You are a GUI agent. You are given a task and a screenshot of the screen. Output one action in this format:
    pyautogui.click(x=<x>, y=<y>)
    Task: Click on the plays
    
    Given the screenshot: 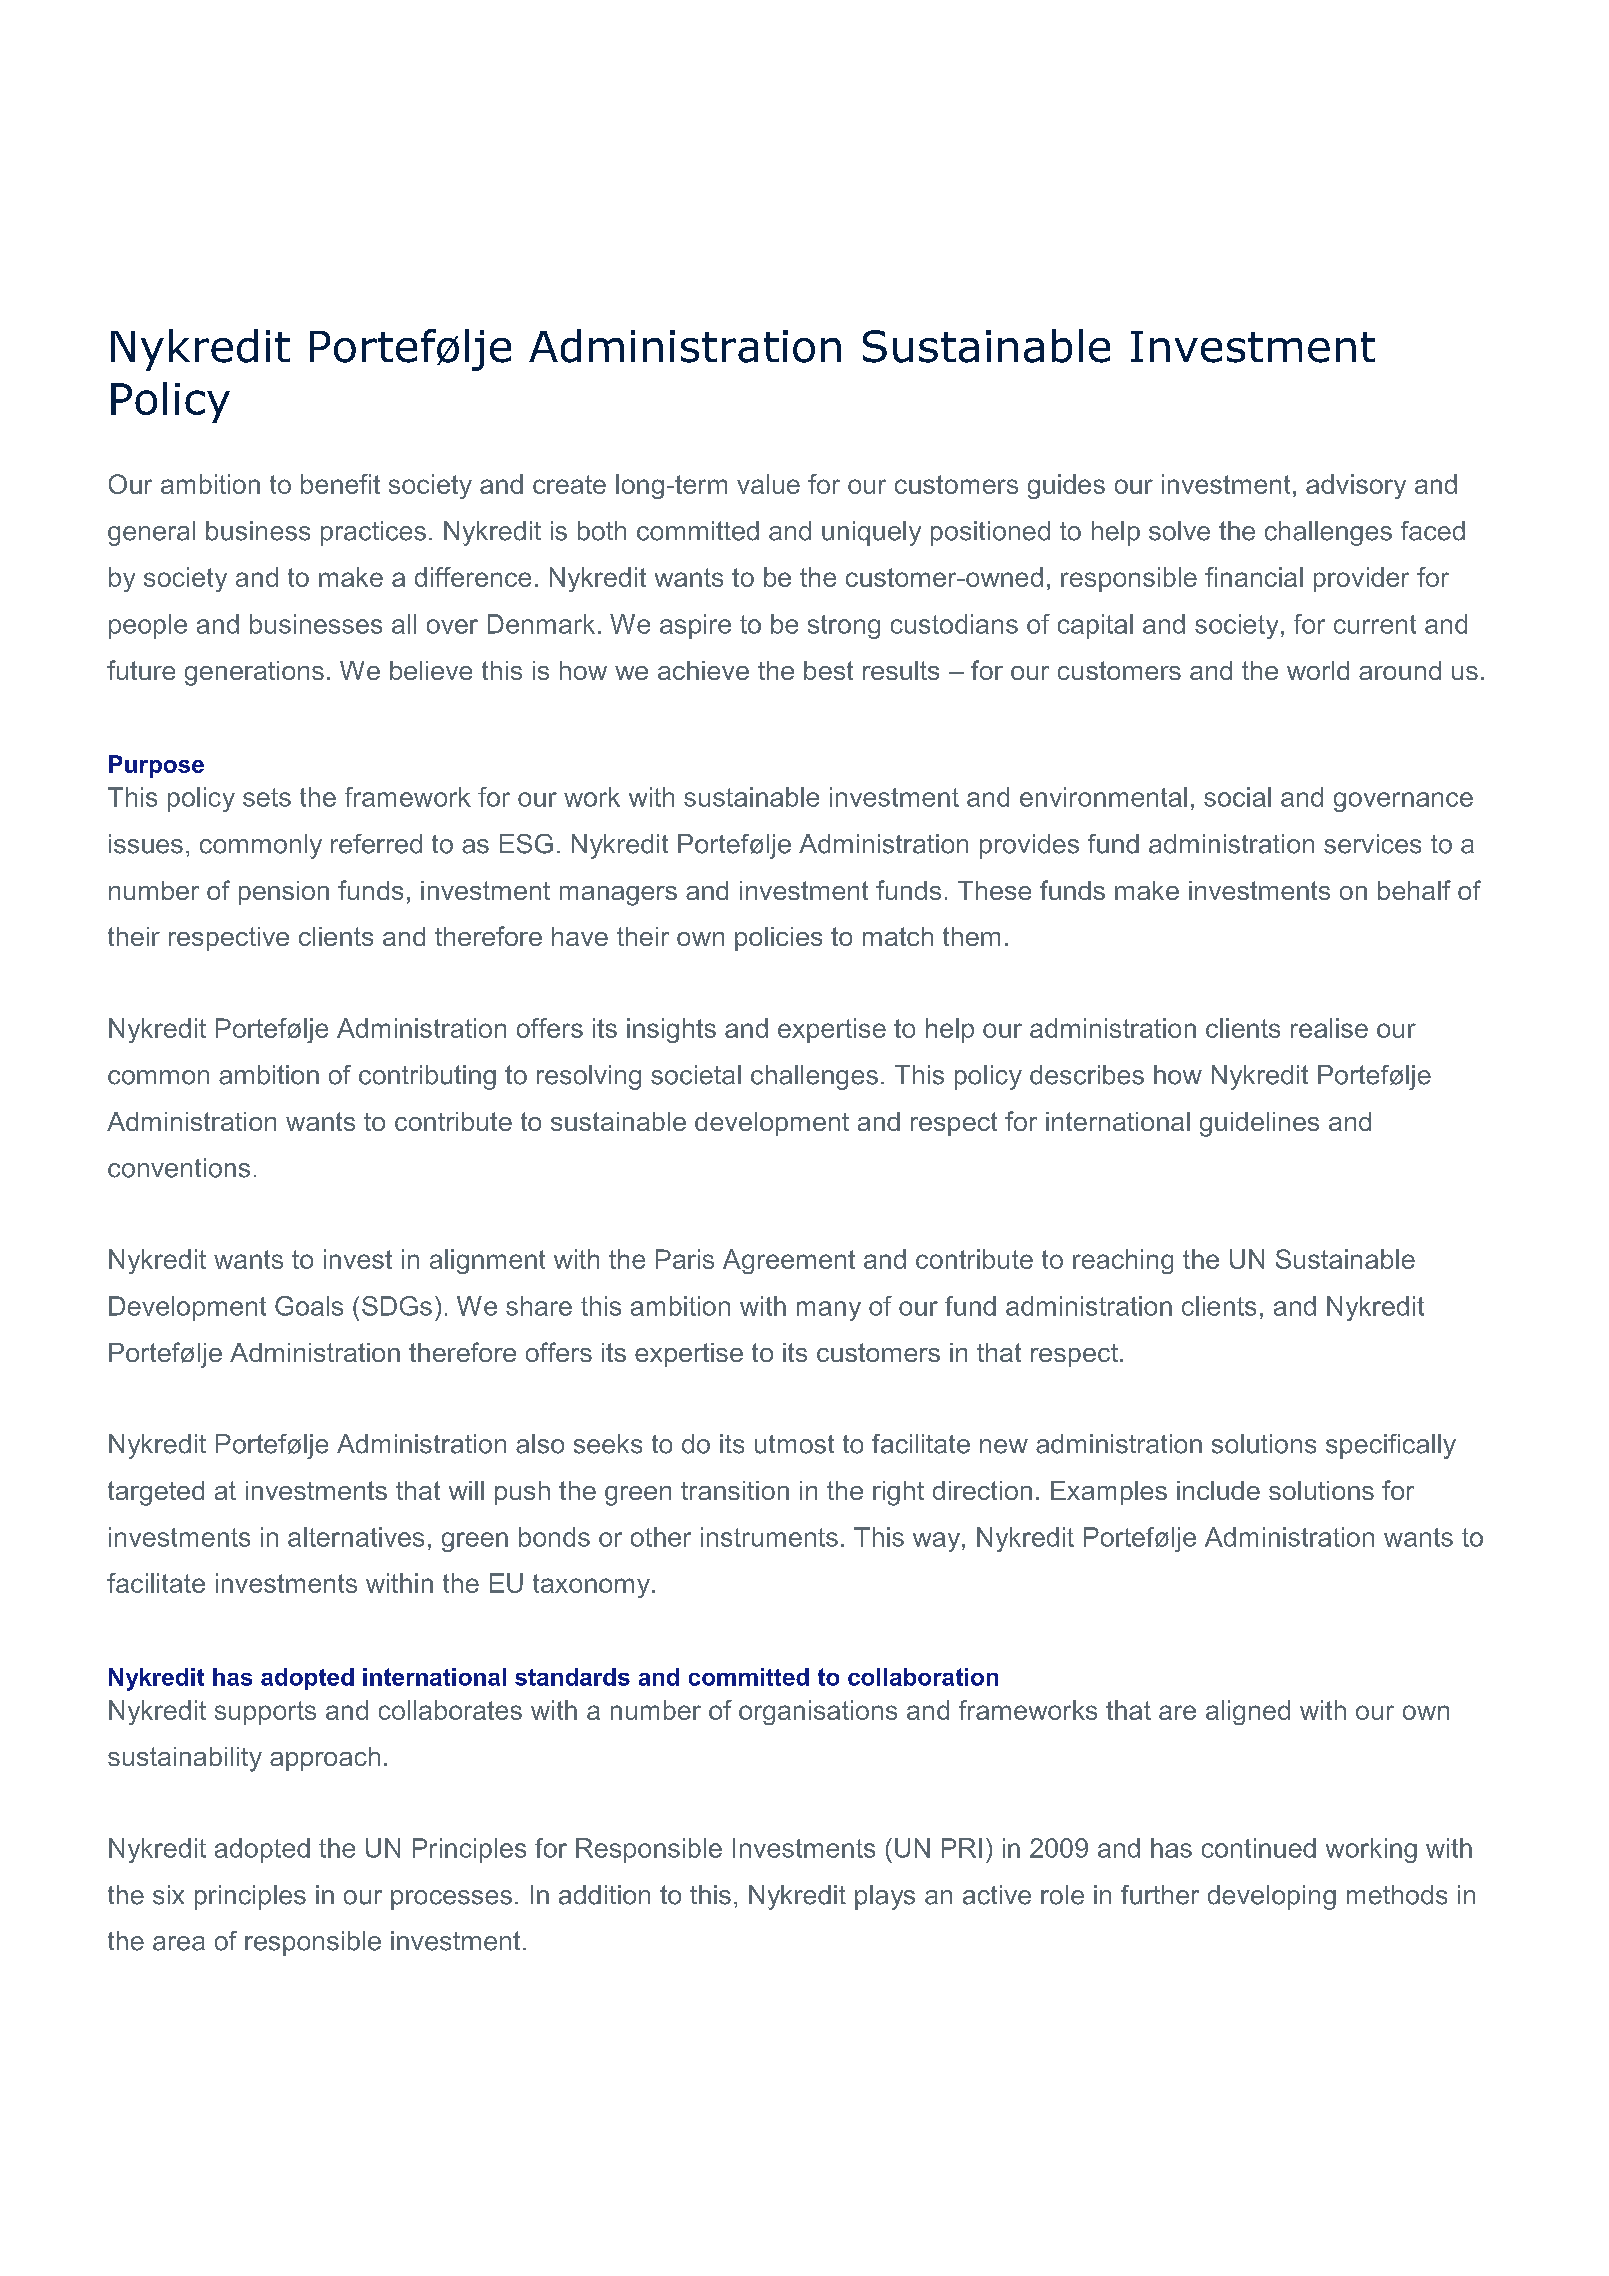 What is the action you would take?
    pyautogui.click(x=885, y=1897)
